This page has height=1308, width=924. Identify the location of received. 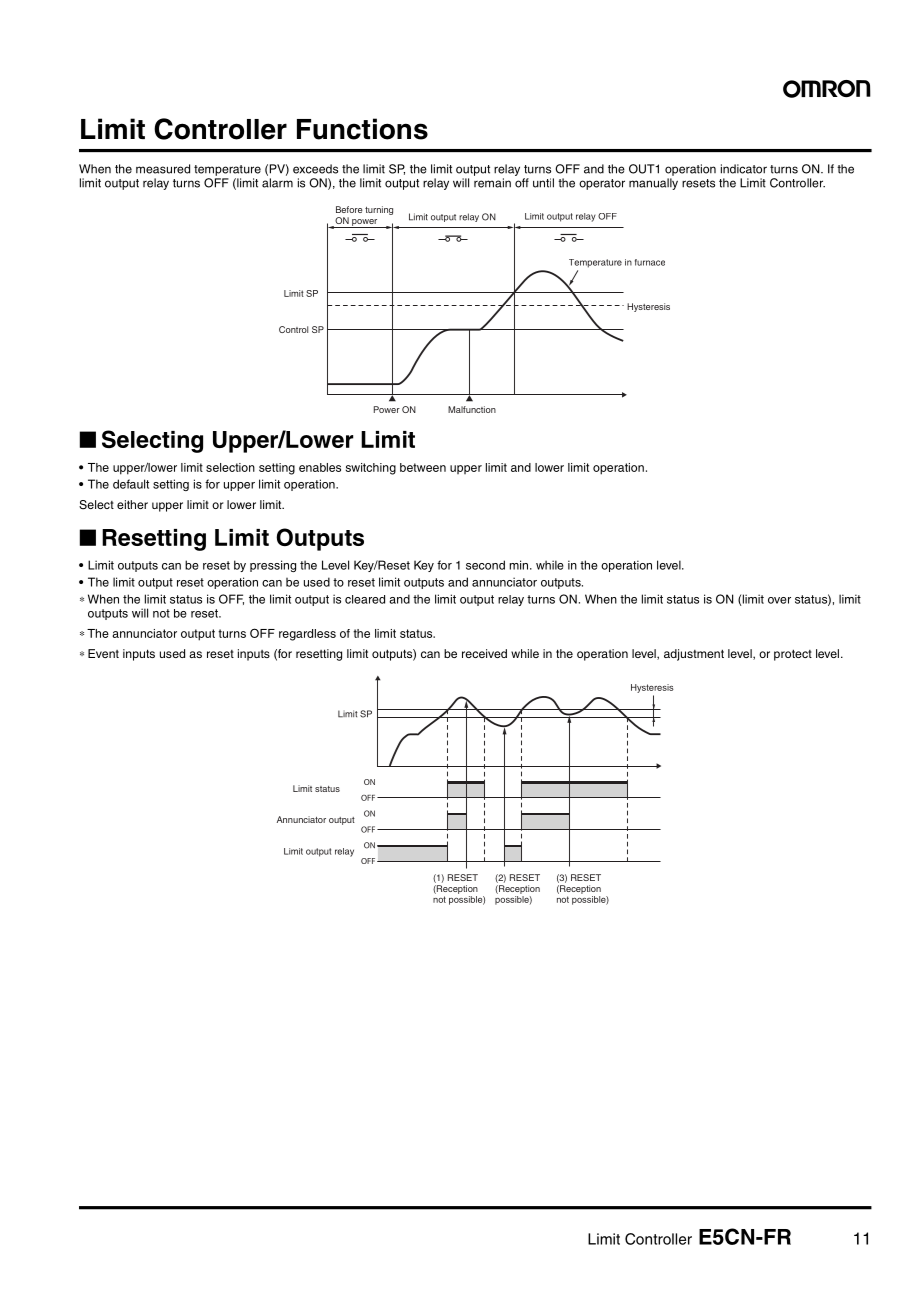
(484, 653).
